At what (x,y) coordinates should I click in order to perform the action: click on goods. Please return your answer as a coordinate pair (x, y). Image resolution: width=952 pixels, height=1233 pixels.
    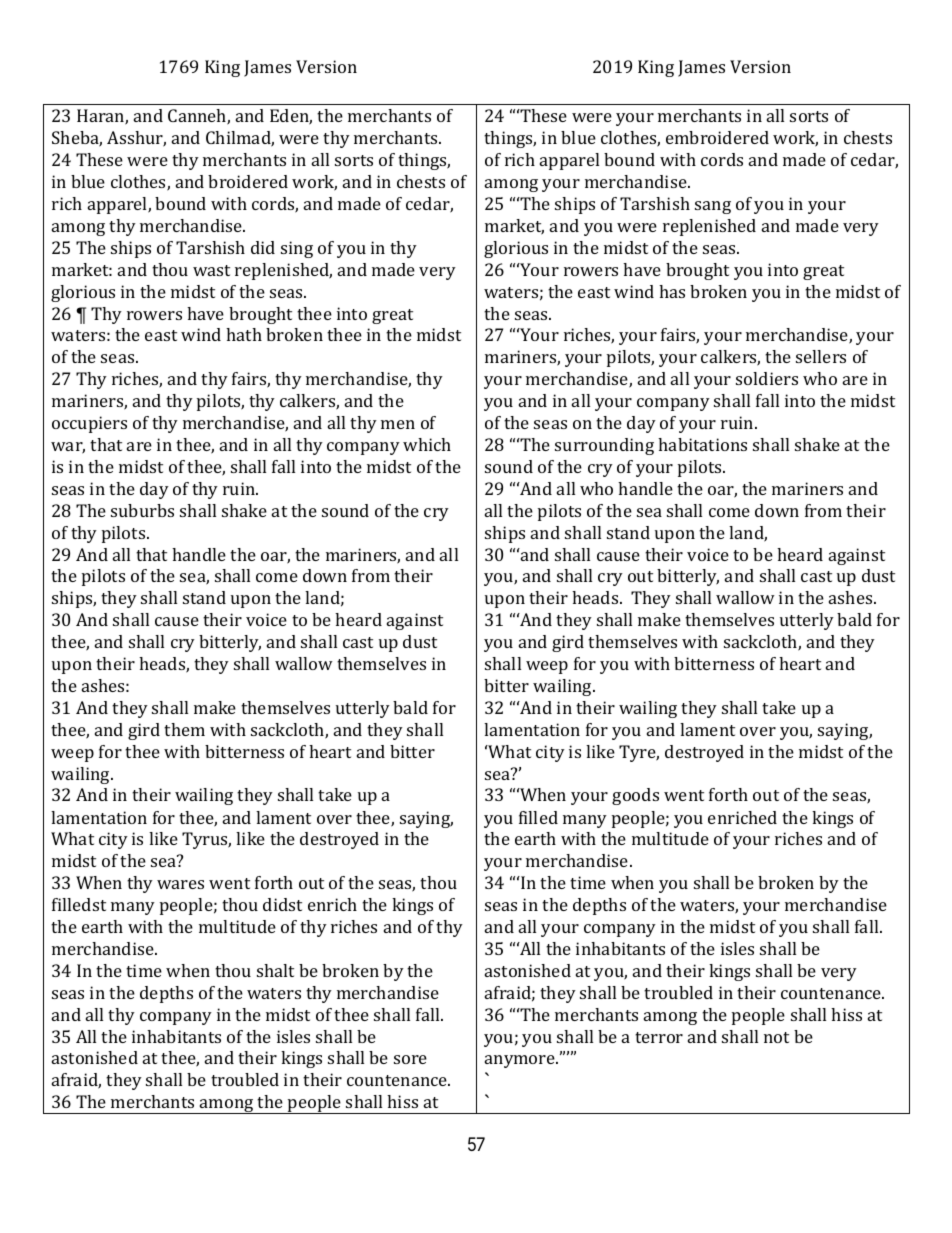
    Looking at the image, I should click on (635, 796).
